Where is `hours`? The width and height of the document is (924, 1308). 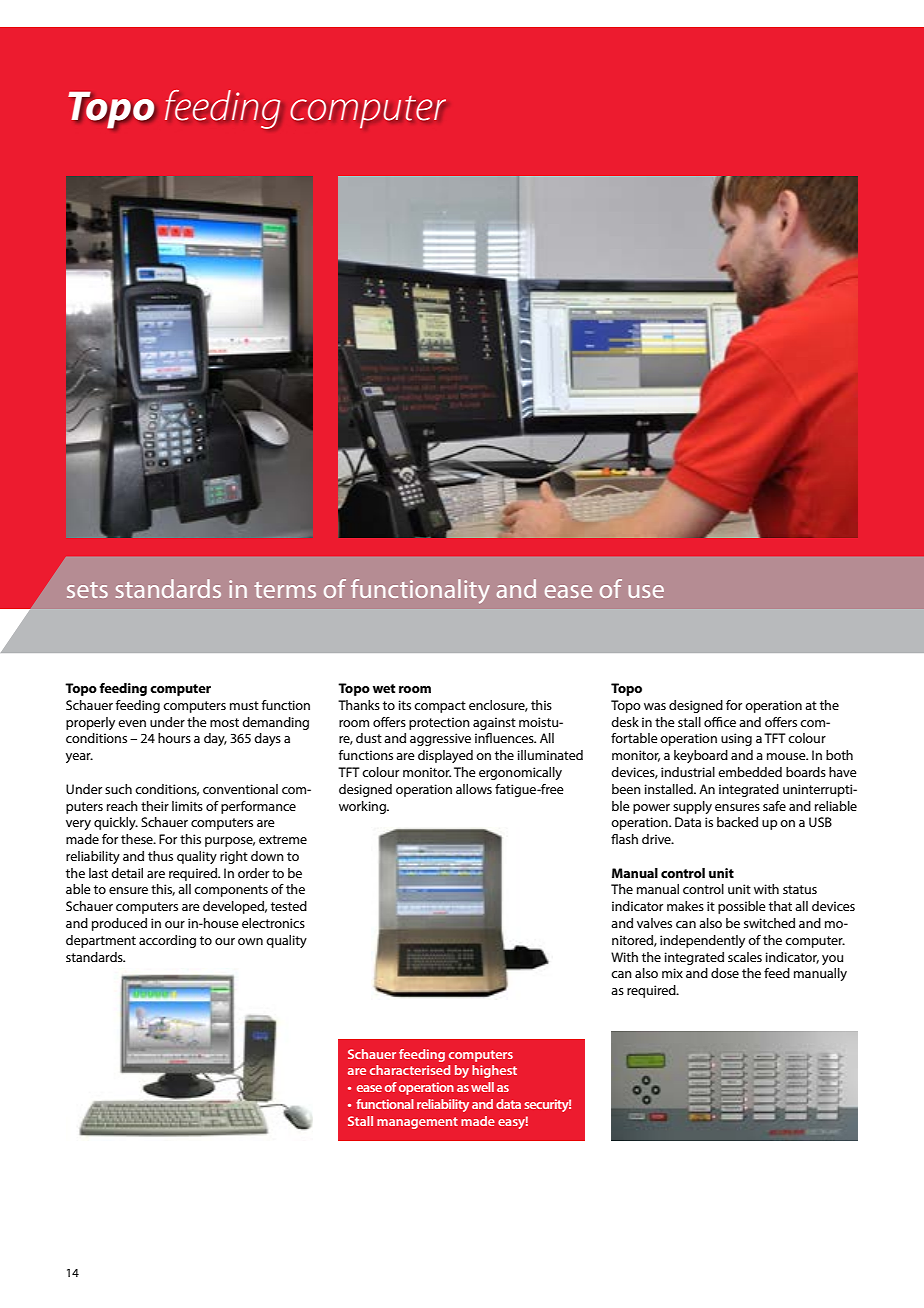
hours is located at coordinates (174, 738).
